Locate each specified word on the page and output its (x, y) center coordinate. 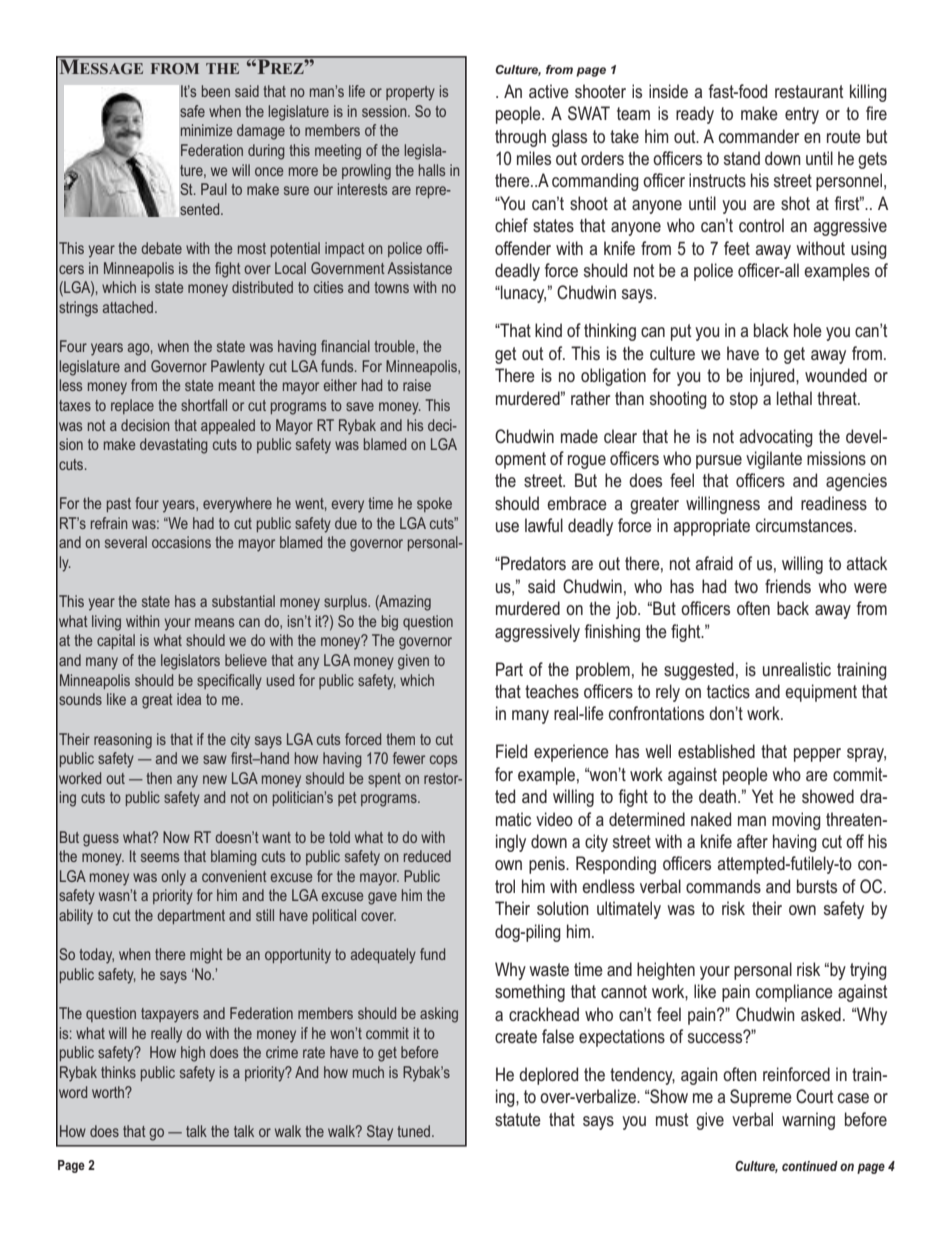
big (390, 623)
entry (802, 115)
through (520, 138)
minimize (206, 130)
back (793, 608)
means (214, 622)
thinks (118, 1072)
